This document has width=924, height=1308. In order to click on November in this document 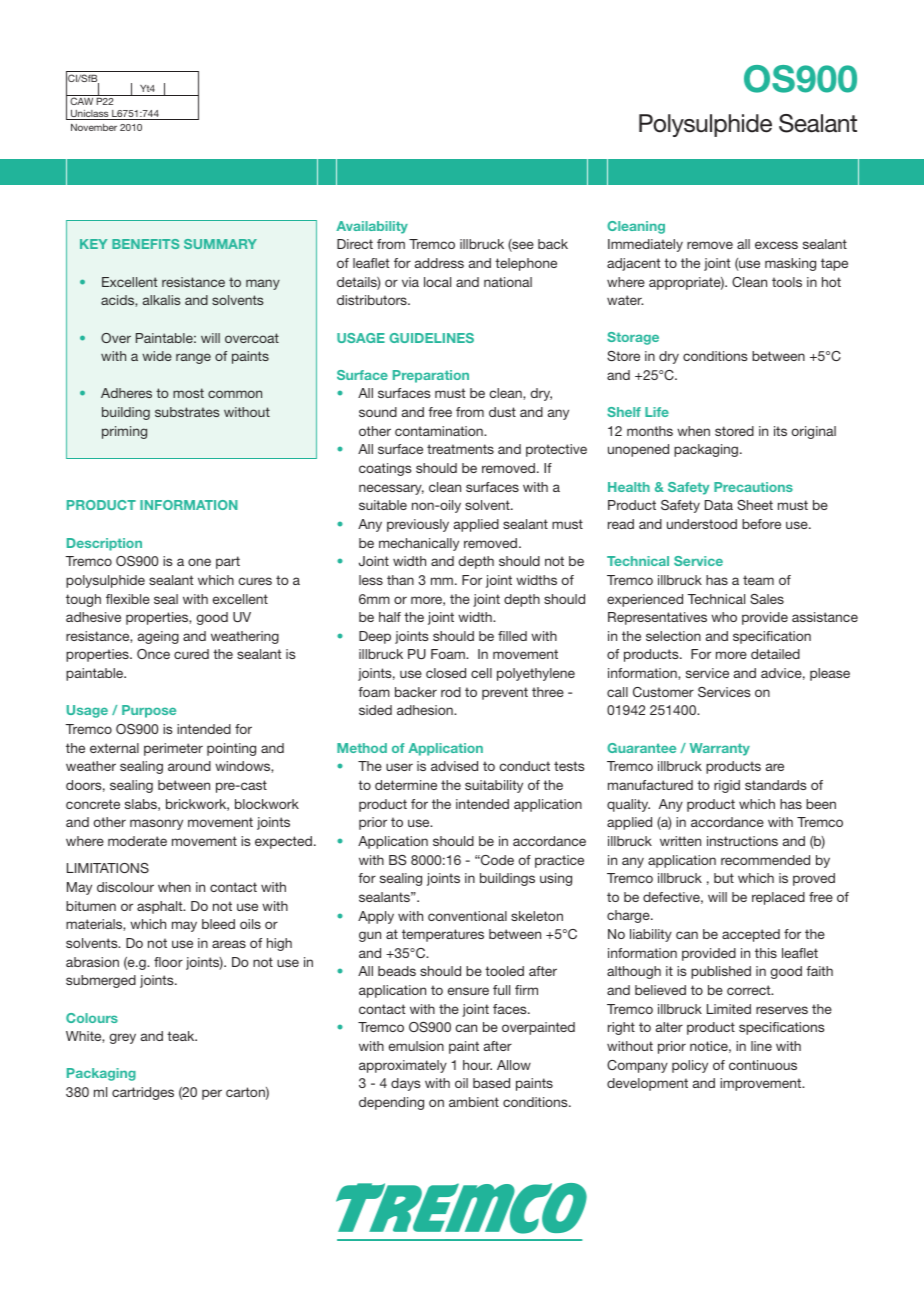, I will do `click(94, 127)`.
